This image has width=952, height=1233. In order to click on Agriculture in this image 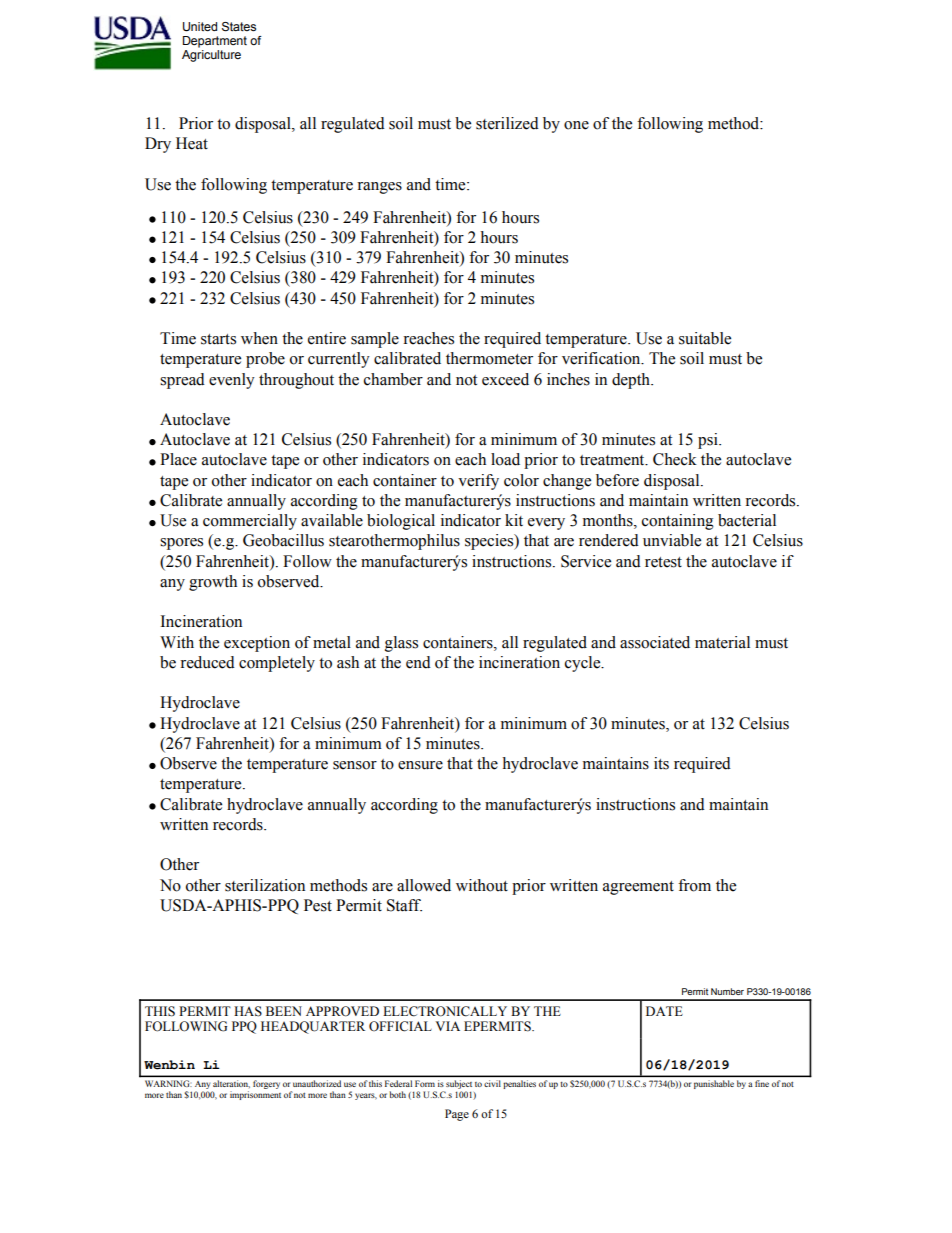, I will do `click(211, 56)`.
